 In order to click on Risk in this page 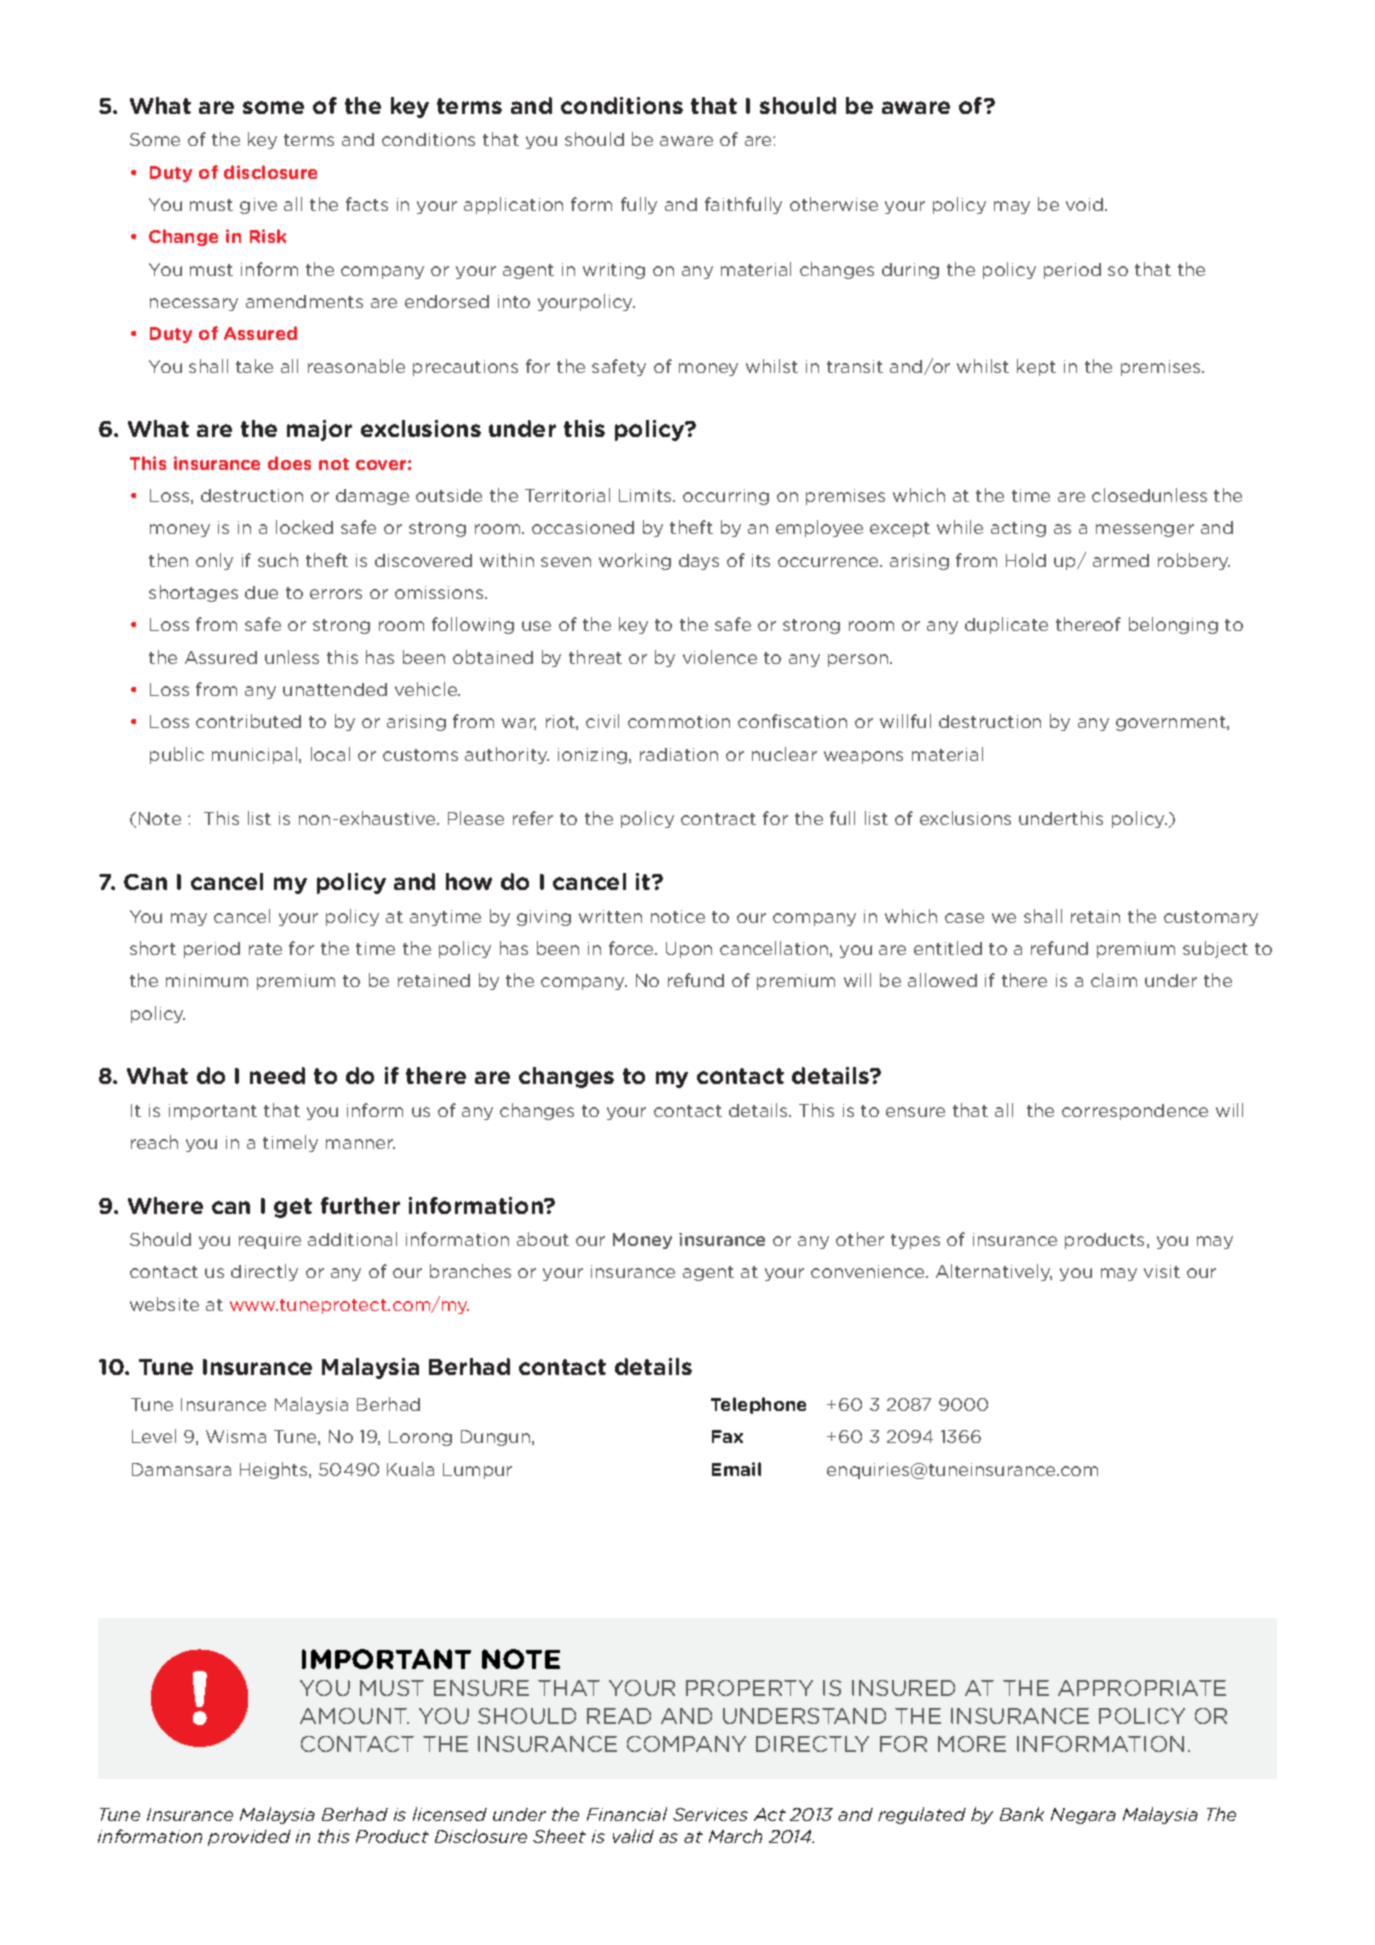, I will do `click(268, 236)`.
